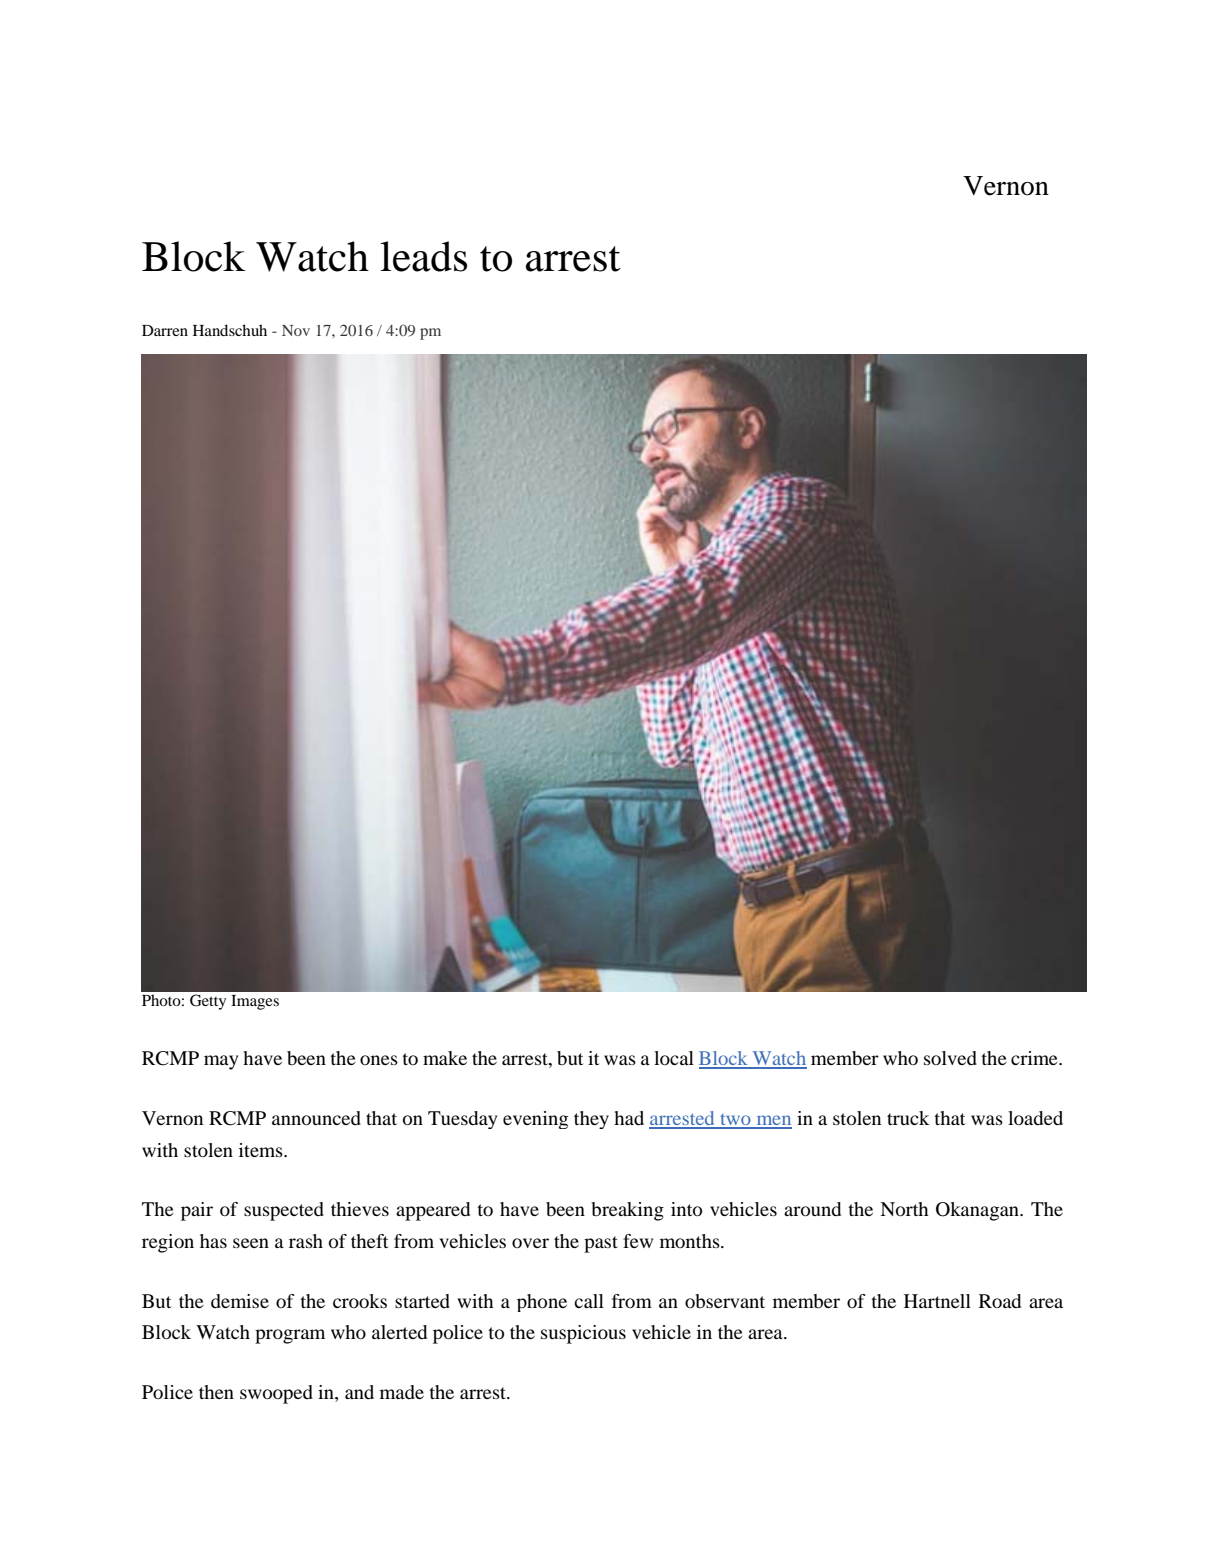  I want to click on leads, so click(423, 256).
